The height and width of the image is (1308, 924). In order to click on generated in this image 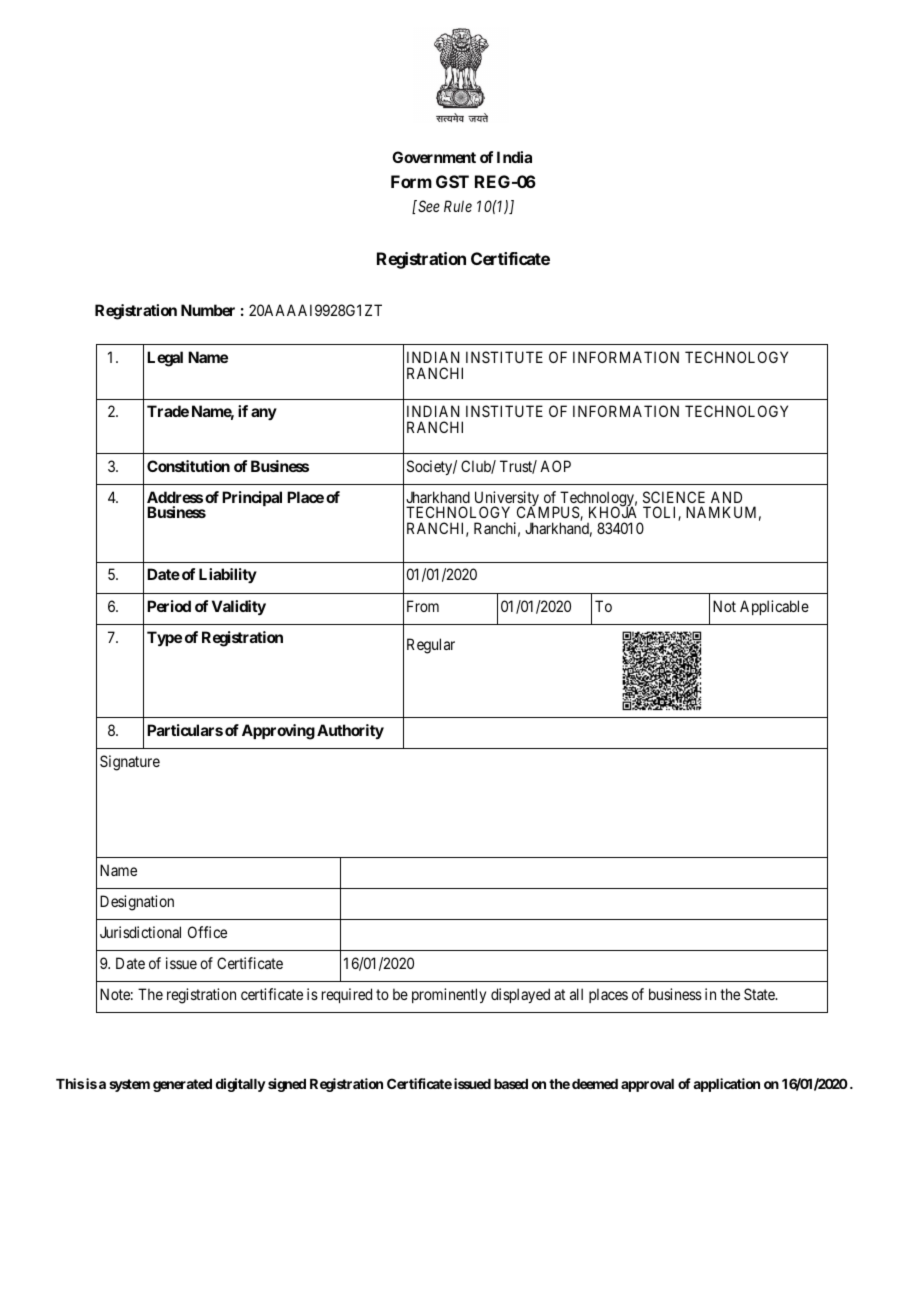, I will do `click(182, 1085)`.
